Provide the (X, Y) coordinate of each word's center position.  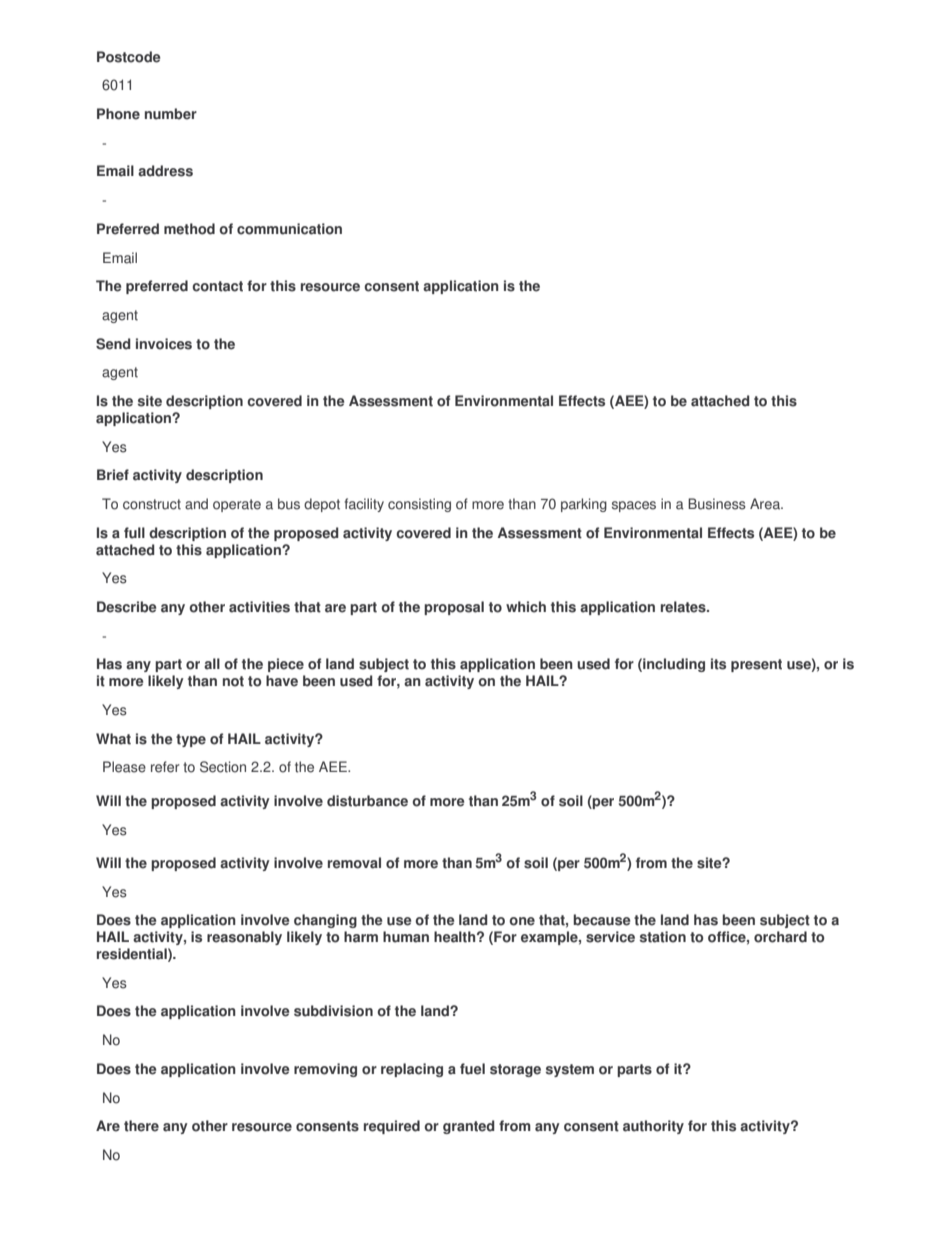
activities (259, 607)
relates (684, 607)
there (141, 1126)
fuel (472, 1069)
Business (717, 504)
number (171, 114)
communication (289, 229)
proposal (454, 608)
